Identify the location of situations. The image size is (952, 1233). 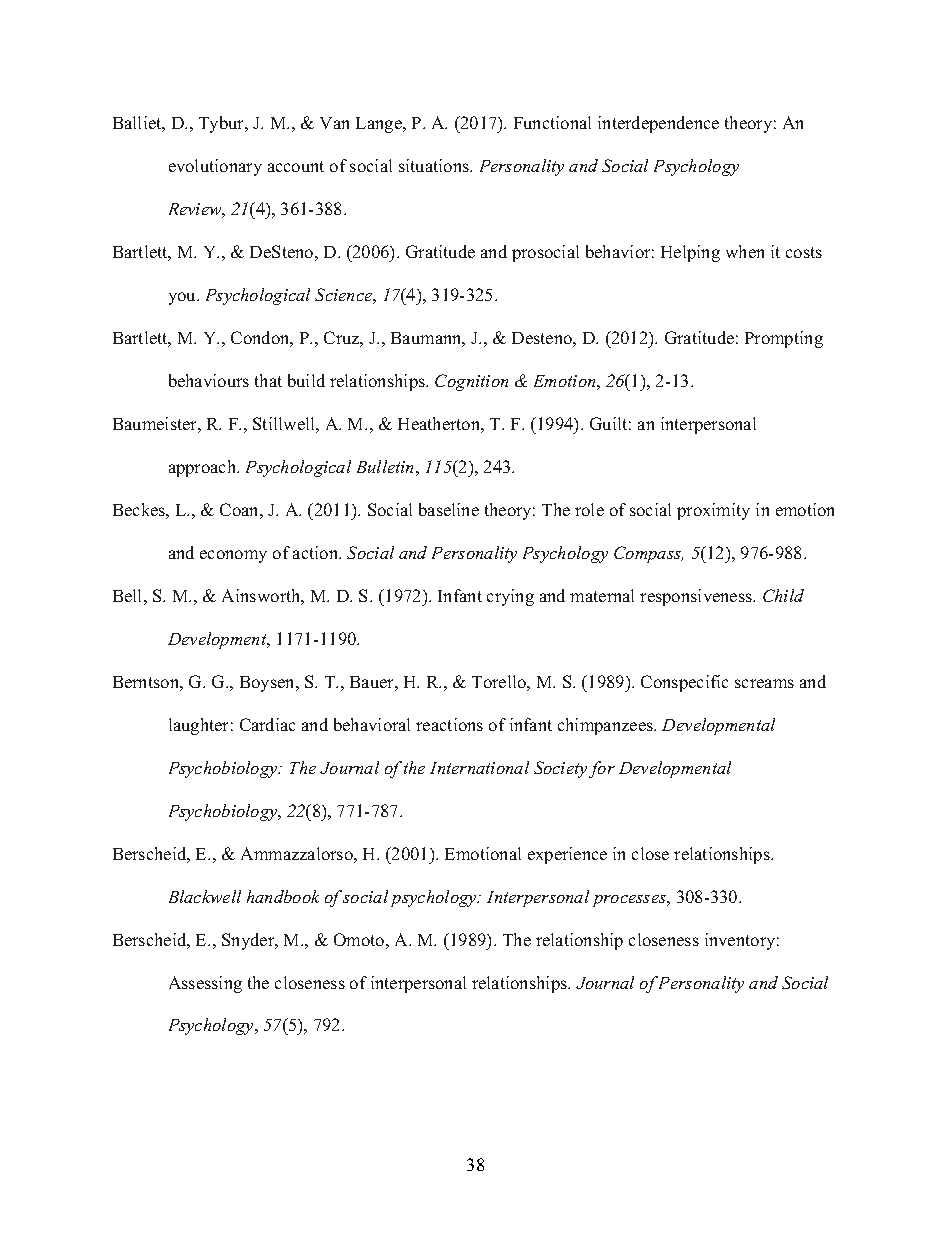
(435, 165).
